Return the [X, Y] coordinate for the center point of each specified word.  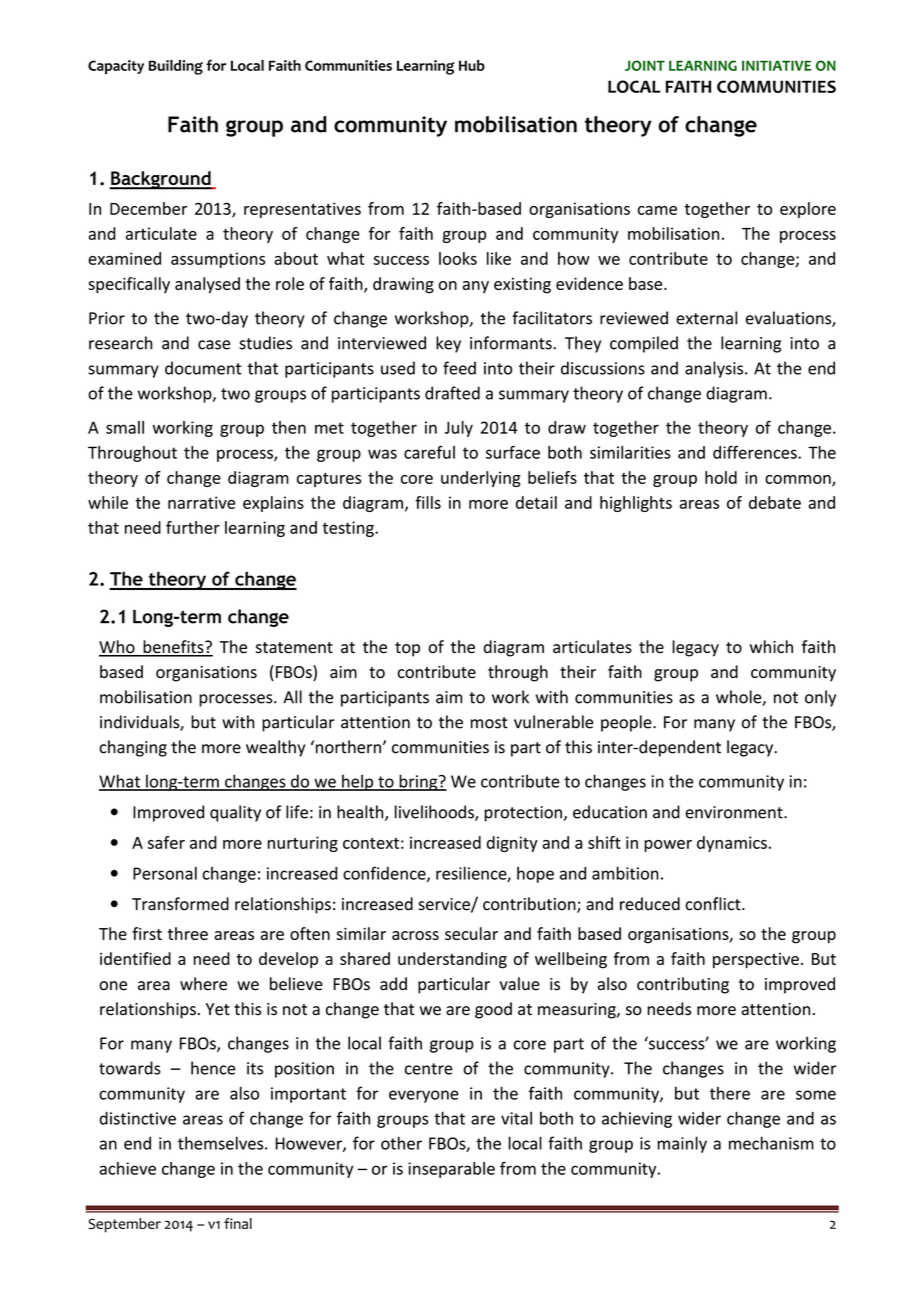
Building [176, 67]
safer [166, 842]
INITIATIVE [776, 65]
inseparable [451, 1170]
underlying [481, 479]
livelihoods [435, 813]
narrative [201, 502]
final [238, 1223]
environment [735, 812]
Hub [472, 65]
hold [721, 477]
